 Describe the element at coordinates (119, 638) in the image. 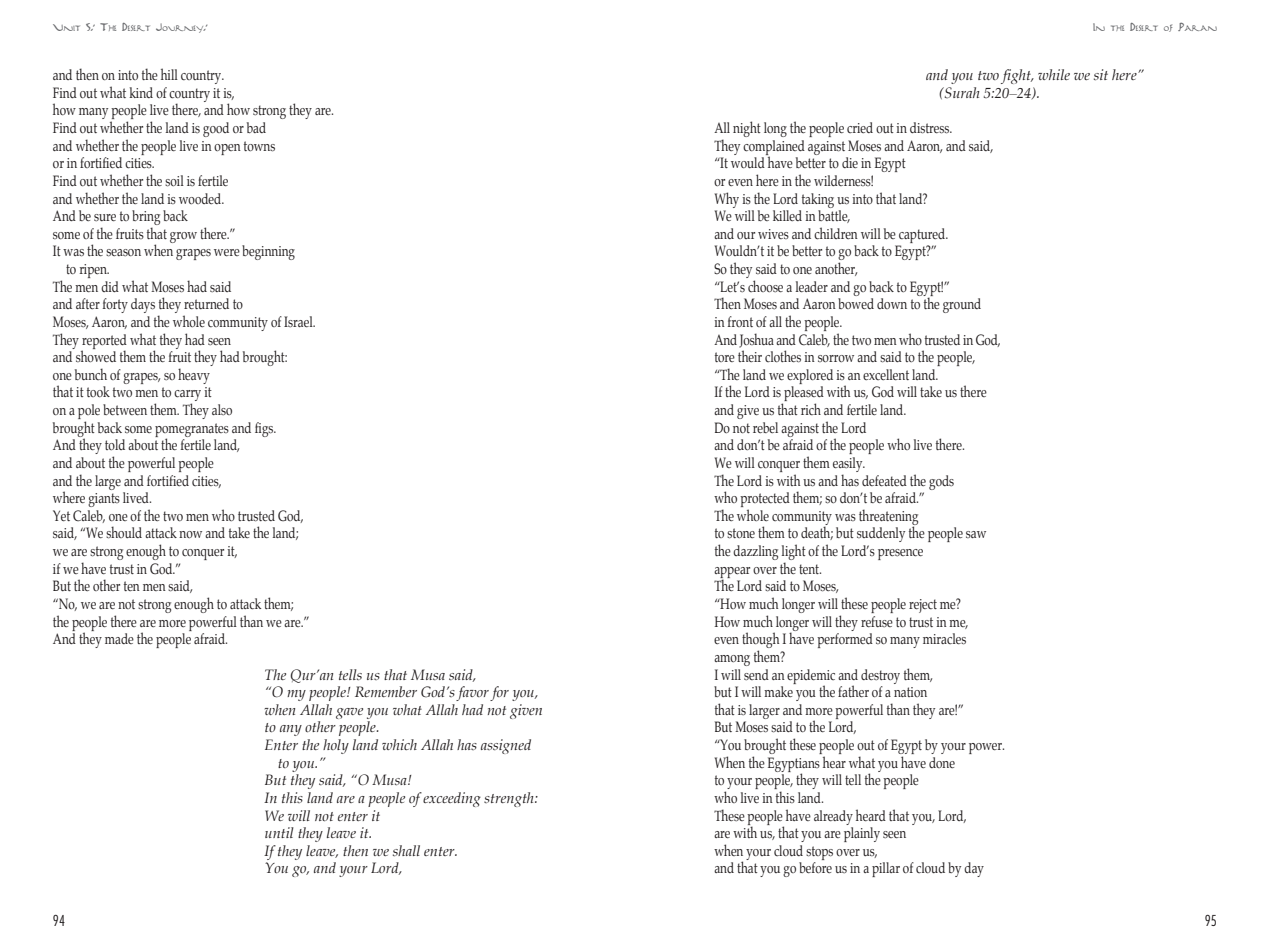

I see `made` at that location.
